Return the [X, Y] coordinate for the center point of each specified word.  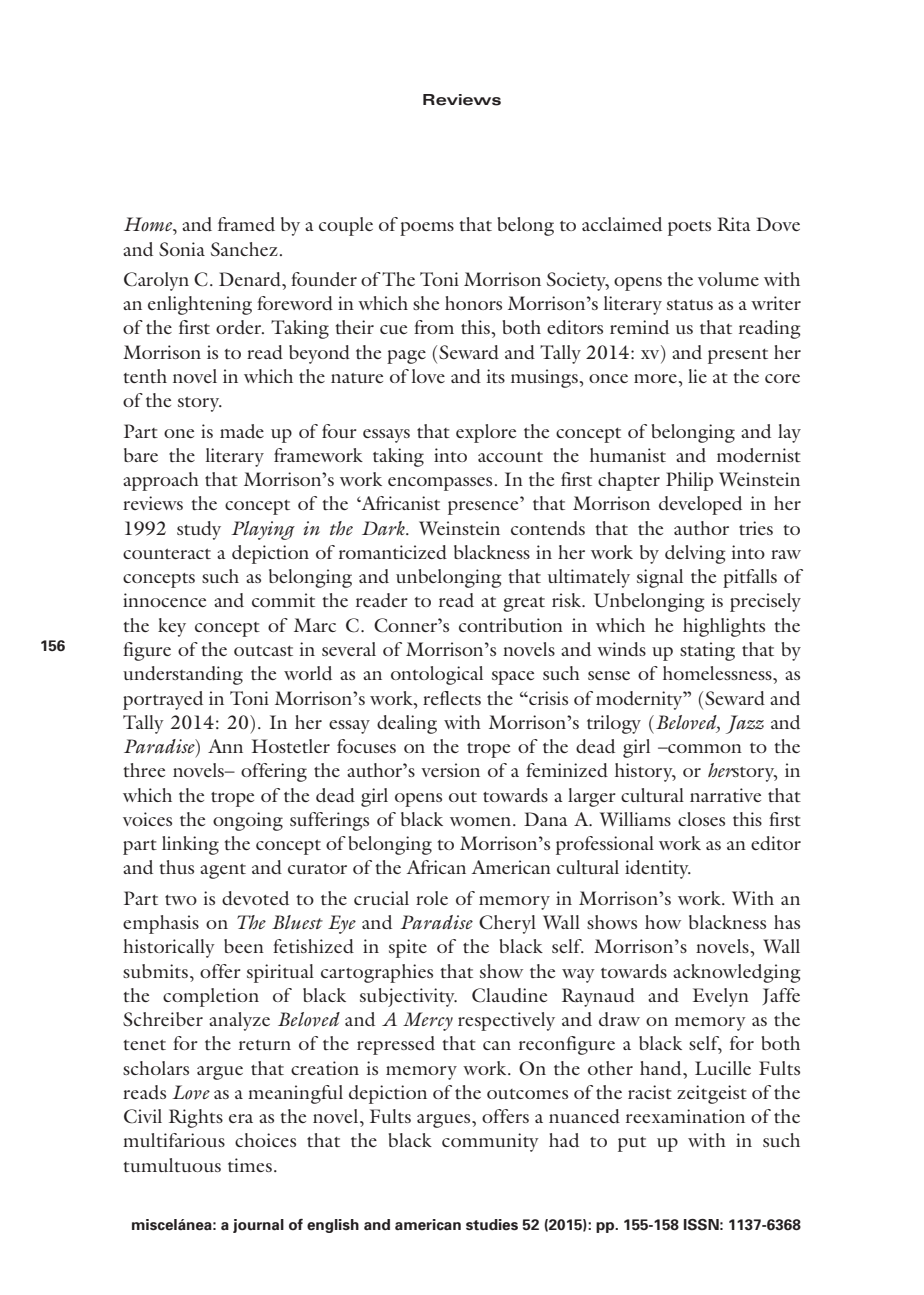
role [432, 898]
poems [427, 229]
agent [223, 871]
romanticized [393, 552]
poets [689, 228]
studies [492, 1225]
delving [695, 554]
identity [658, 869]
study [199, 530]
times [250, 1165]
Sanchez [244, 249]
